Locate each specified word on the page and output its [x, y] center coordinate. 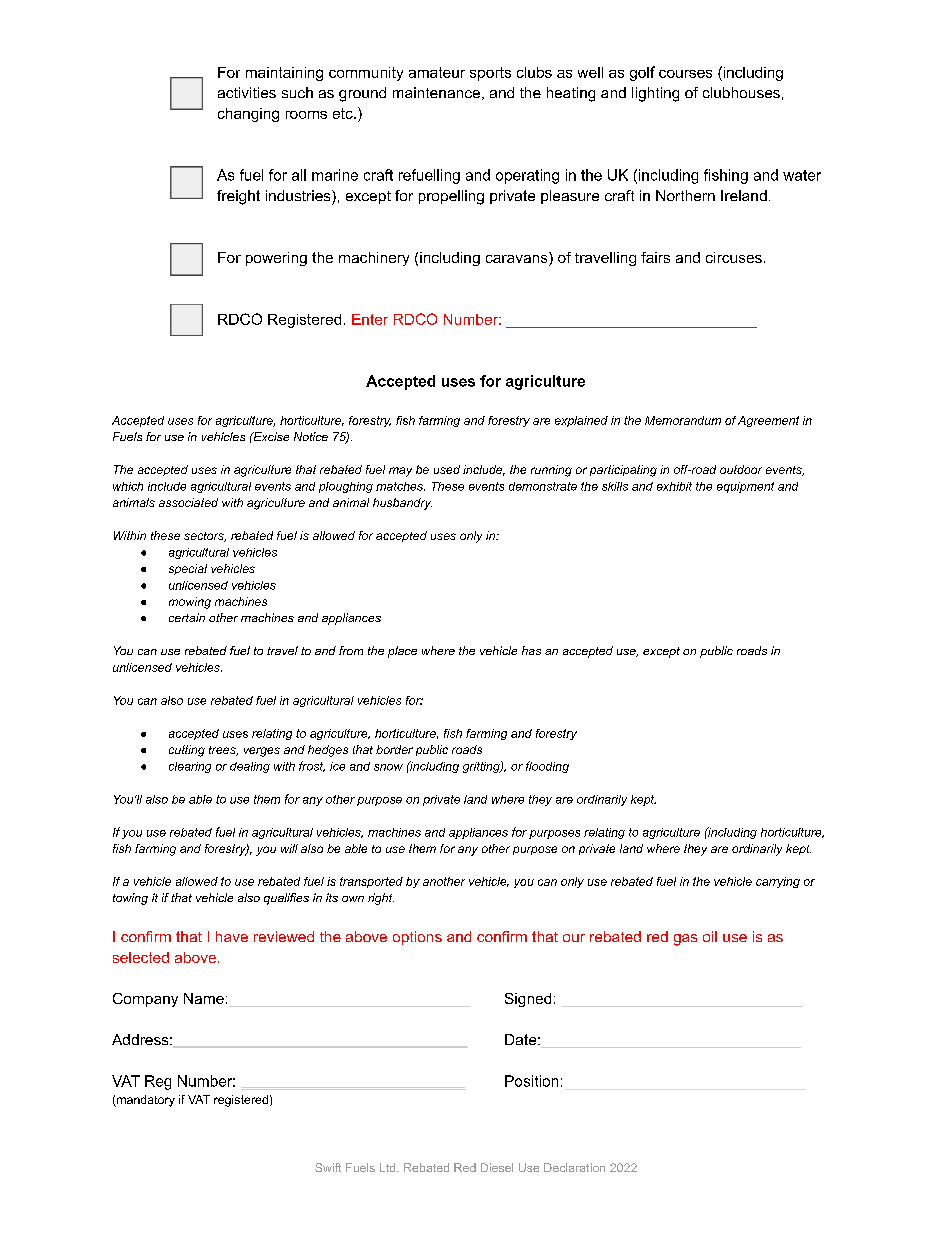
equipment [745, 487]
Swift [328, 1167]
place [402, 652]
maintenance [436, 92]
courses [685, 74]
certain [187, 617]
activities [247, 92]
